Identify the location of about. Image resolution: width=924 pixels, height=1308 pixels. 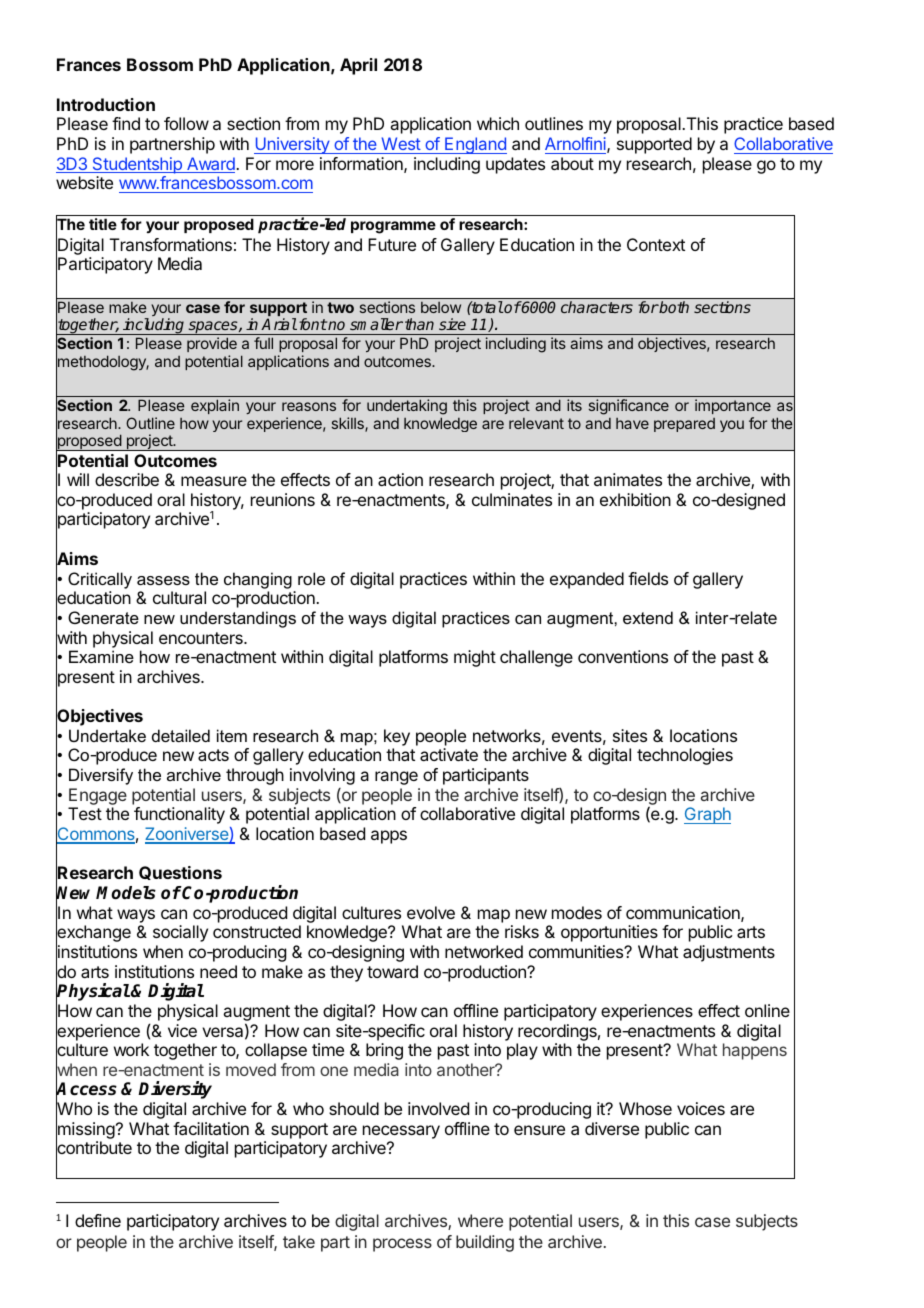
(572, 163).
